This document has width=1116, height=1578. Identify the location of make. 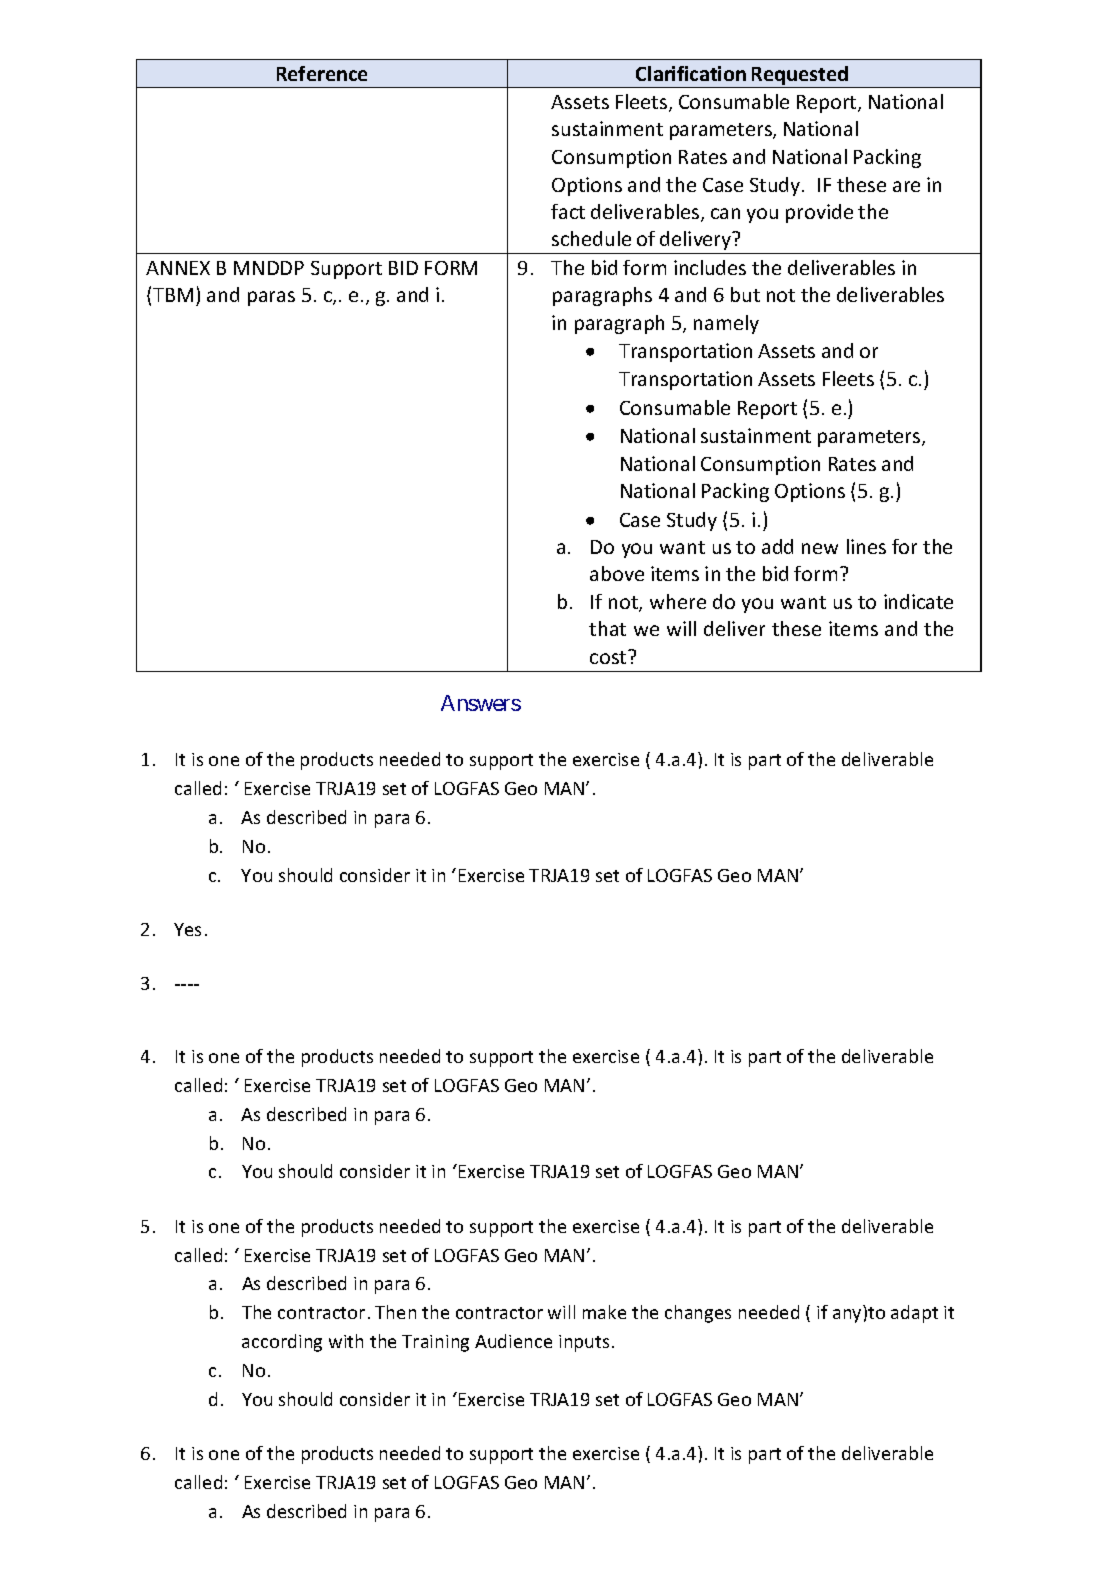
(604, 1312).
